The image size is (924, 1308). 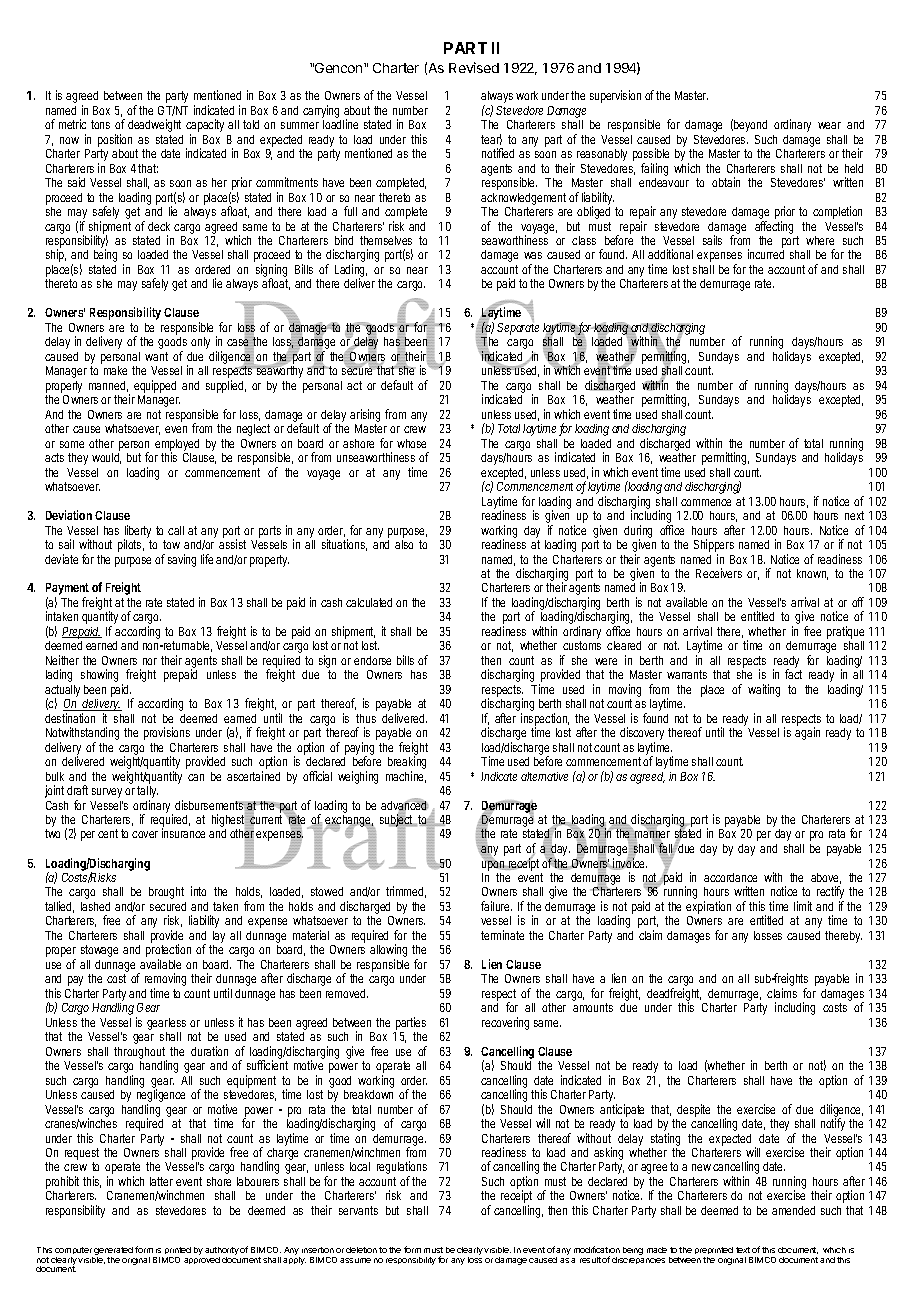 I want to click on wear, so click(x=829, y=125).
